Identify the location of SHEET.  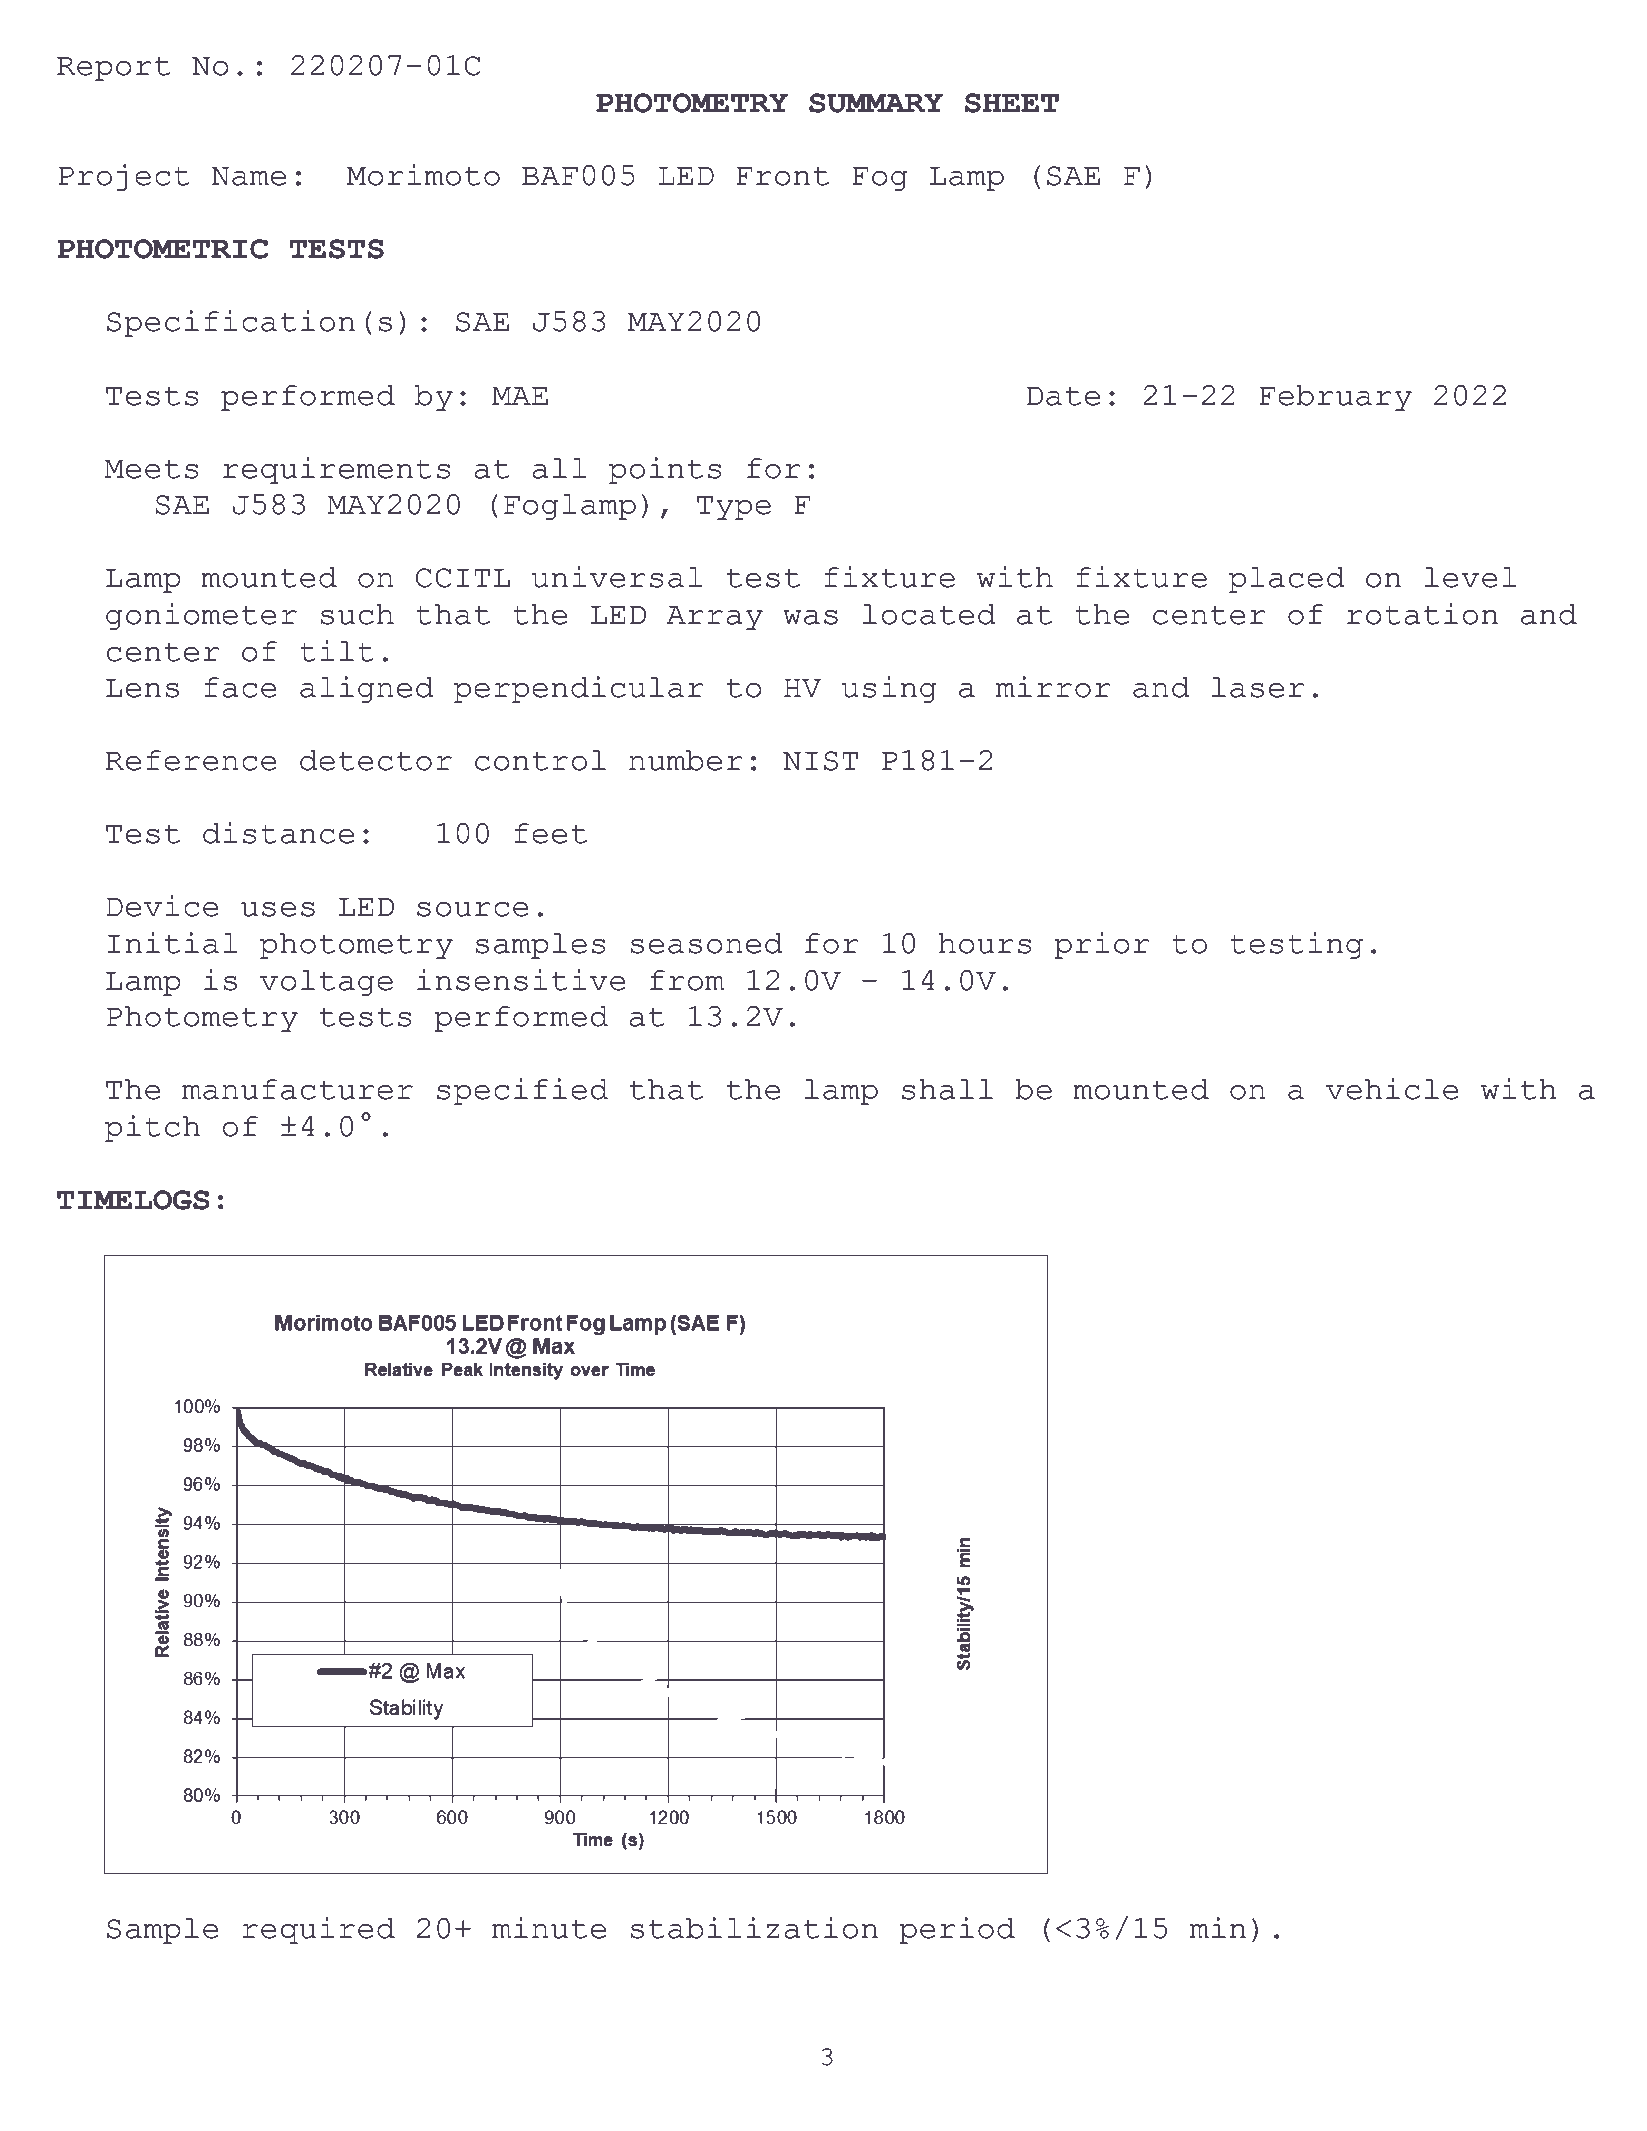
(1012, 103).
